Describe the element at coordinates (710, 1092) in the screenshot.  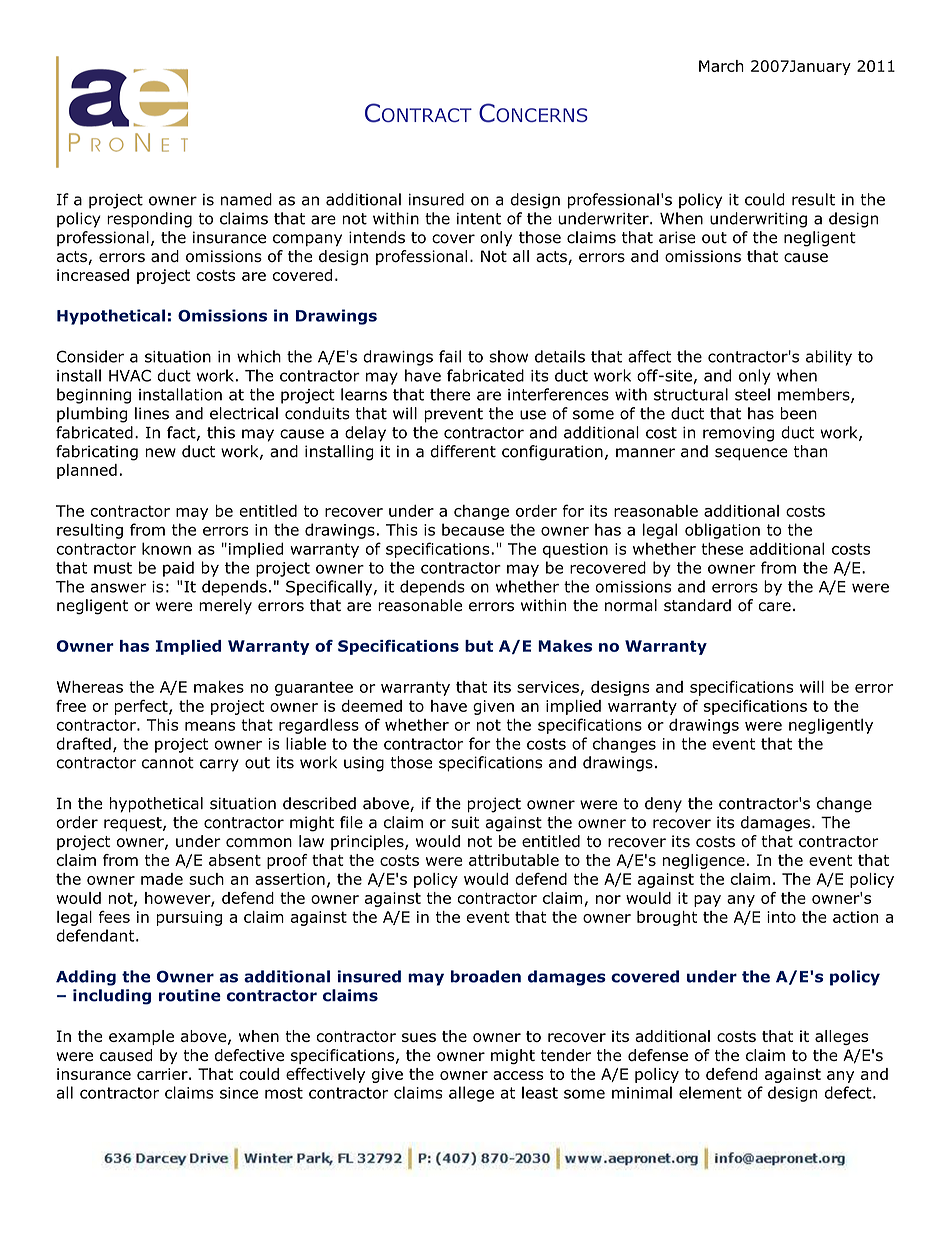
I see `element` at that location.
